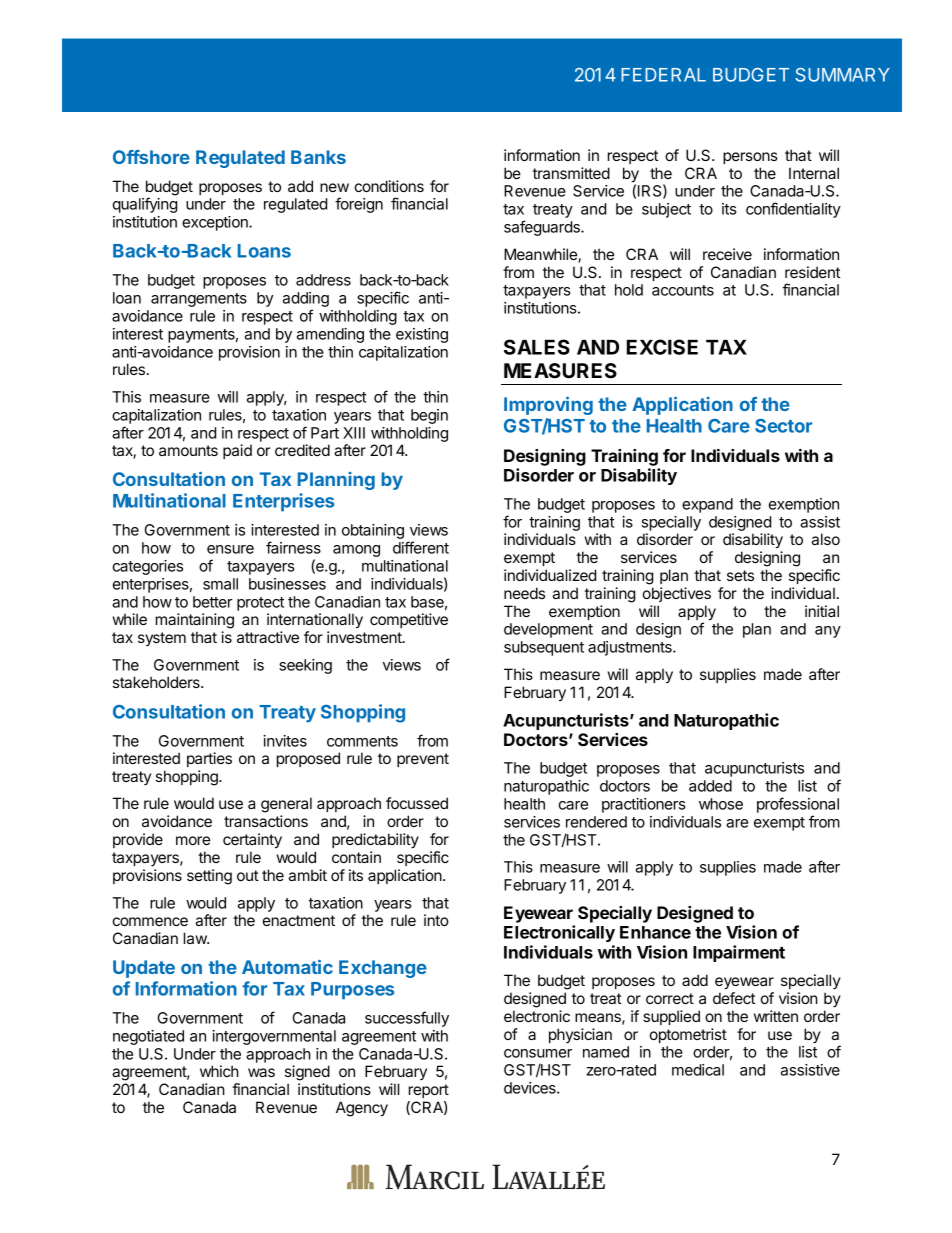  Describe the element at coordinates (537, 347) in the screenshot. I see `SALES` at that location.
